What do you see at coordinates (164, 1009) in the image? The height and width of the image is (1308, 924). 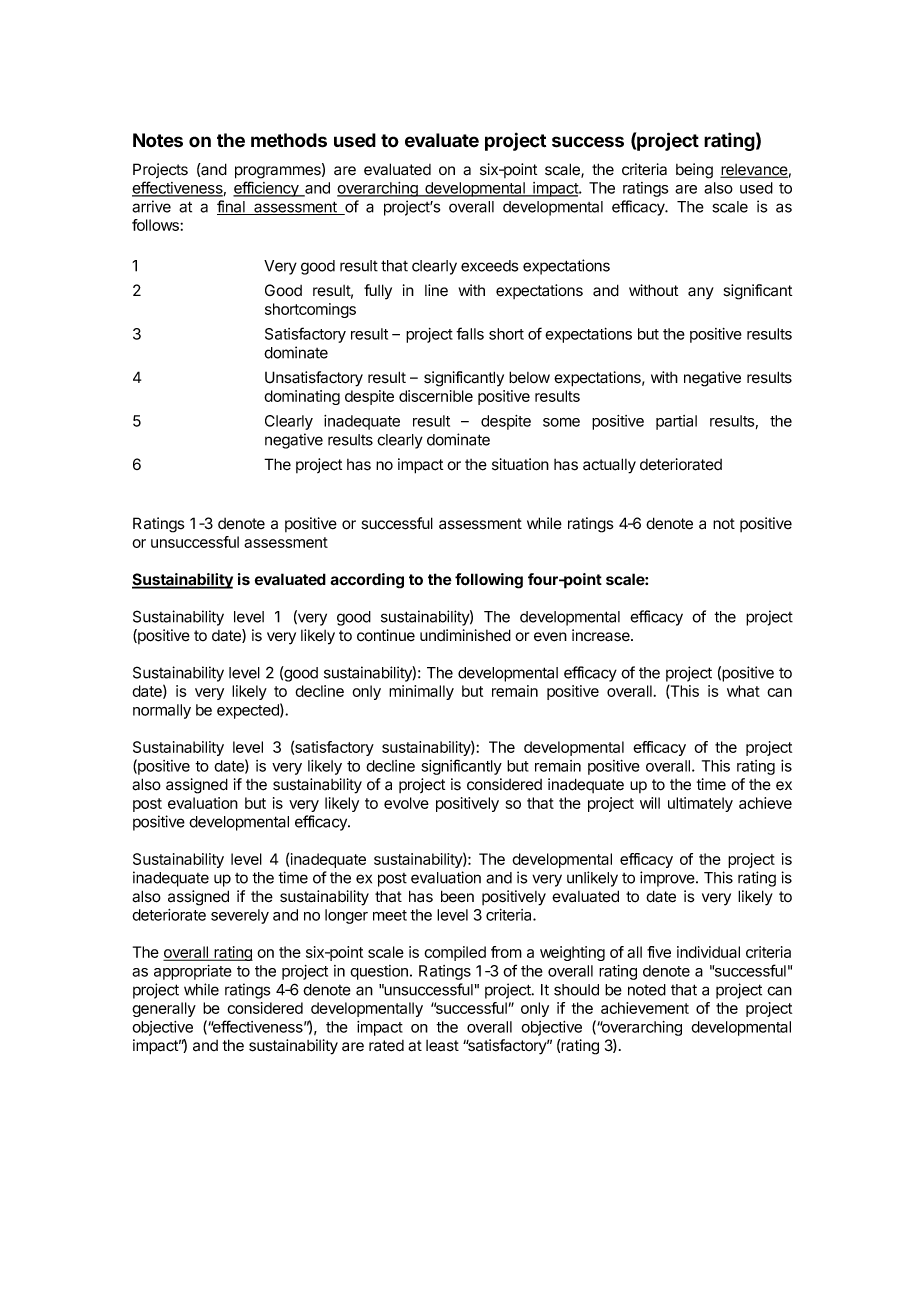 I see `generally` at bounding box center [164, 1009].
